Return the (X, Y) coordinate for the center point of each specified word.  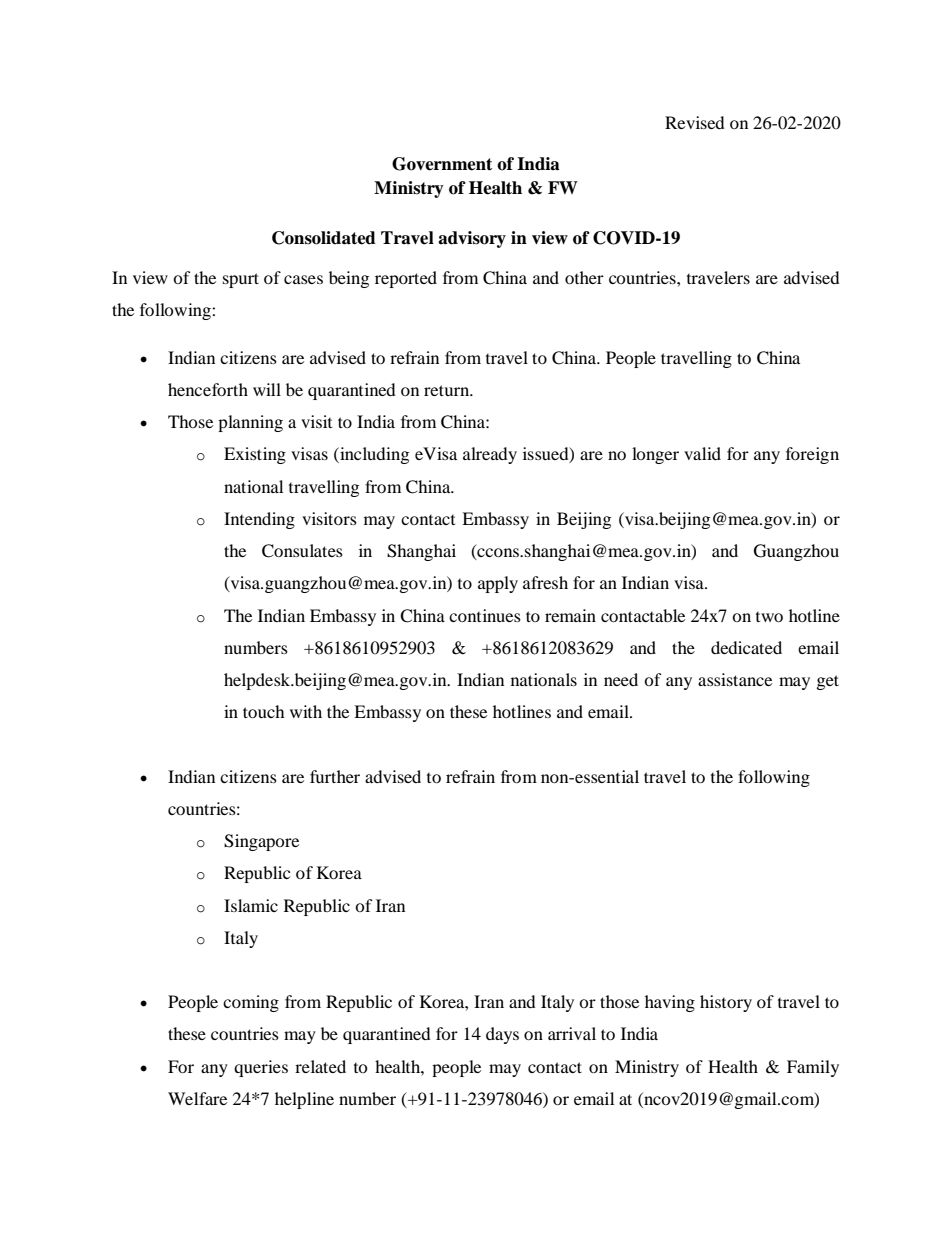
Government (442, 164)
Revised (695, 122)
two (769, 617)
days (502, 1035)
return (448, 390)
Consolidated (324, 238)
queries (261, 1068)
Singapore (261, 842)
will (267, 389)
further (335, 776)
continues (485, 615)
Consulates (302, 551)
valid (702, 453)
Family (813, 1068)
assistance (735, 679)
